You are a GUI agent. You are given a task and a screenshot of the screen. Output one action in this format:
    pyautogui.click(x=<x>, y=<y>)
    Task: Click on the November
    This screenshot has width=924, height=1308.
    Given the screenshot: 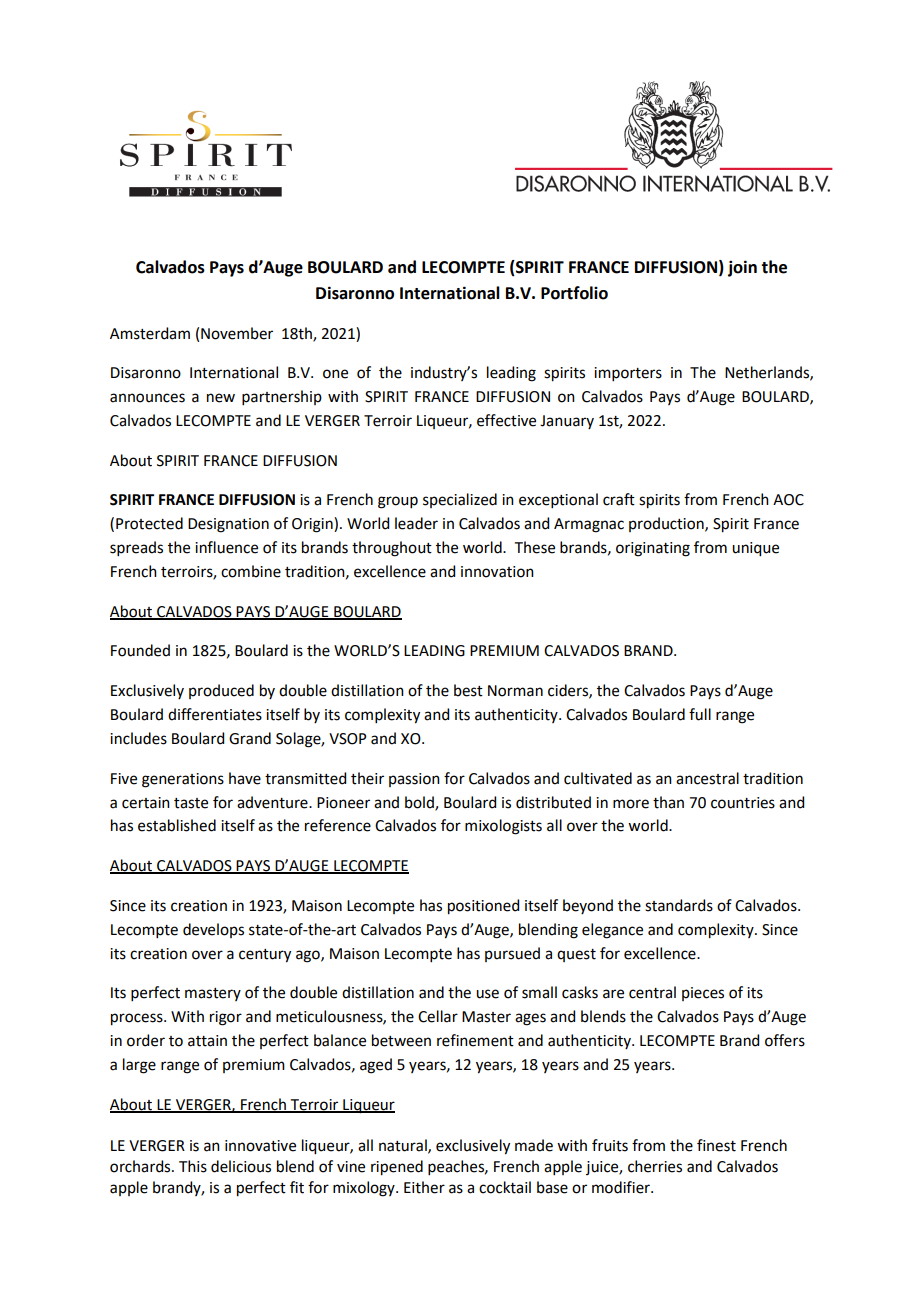 What is the action you would take?
    pyautogui.click(x=237, y=333)
